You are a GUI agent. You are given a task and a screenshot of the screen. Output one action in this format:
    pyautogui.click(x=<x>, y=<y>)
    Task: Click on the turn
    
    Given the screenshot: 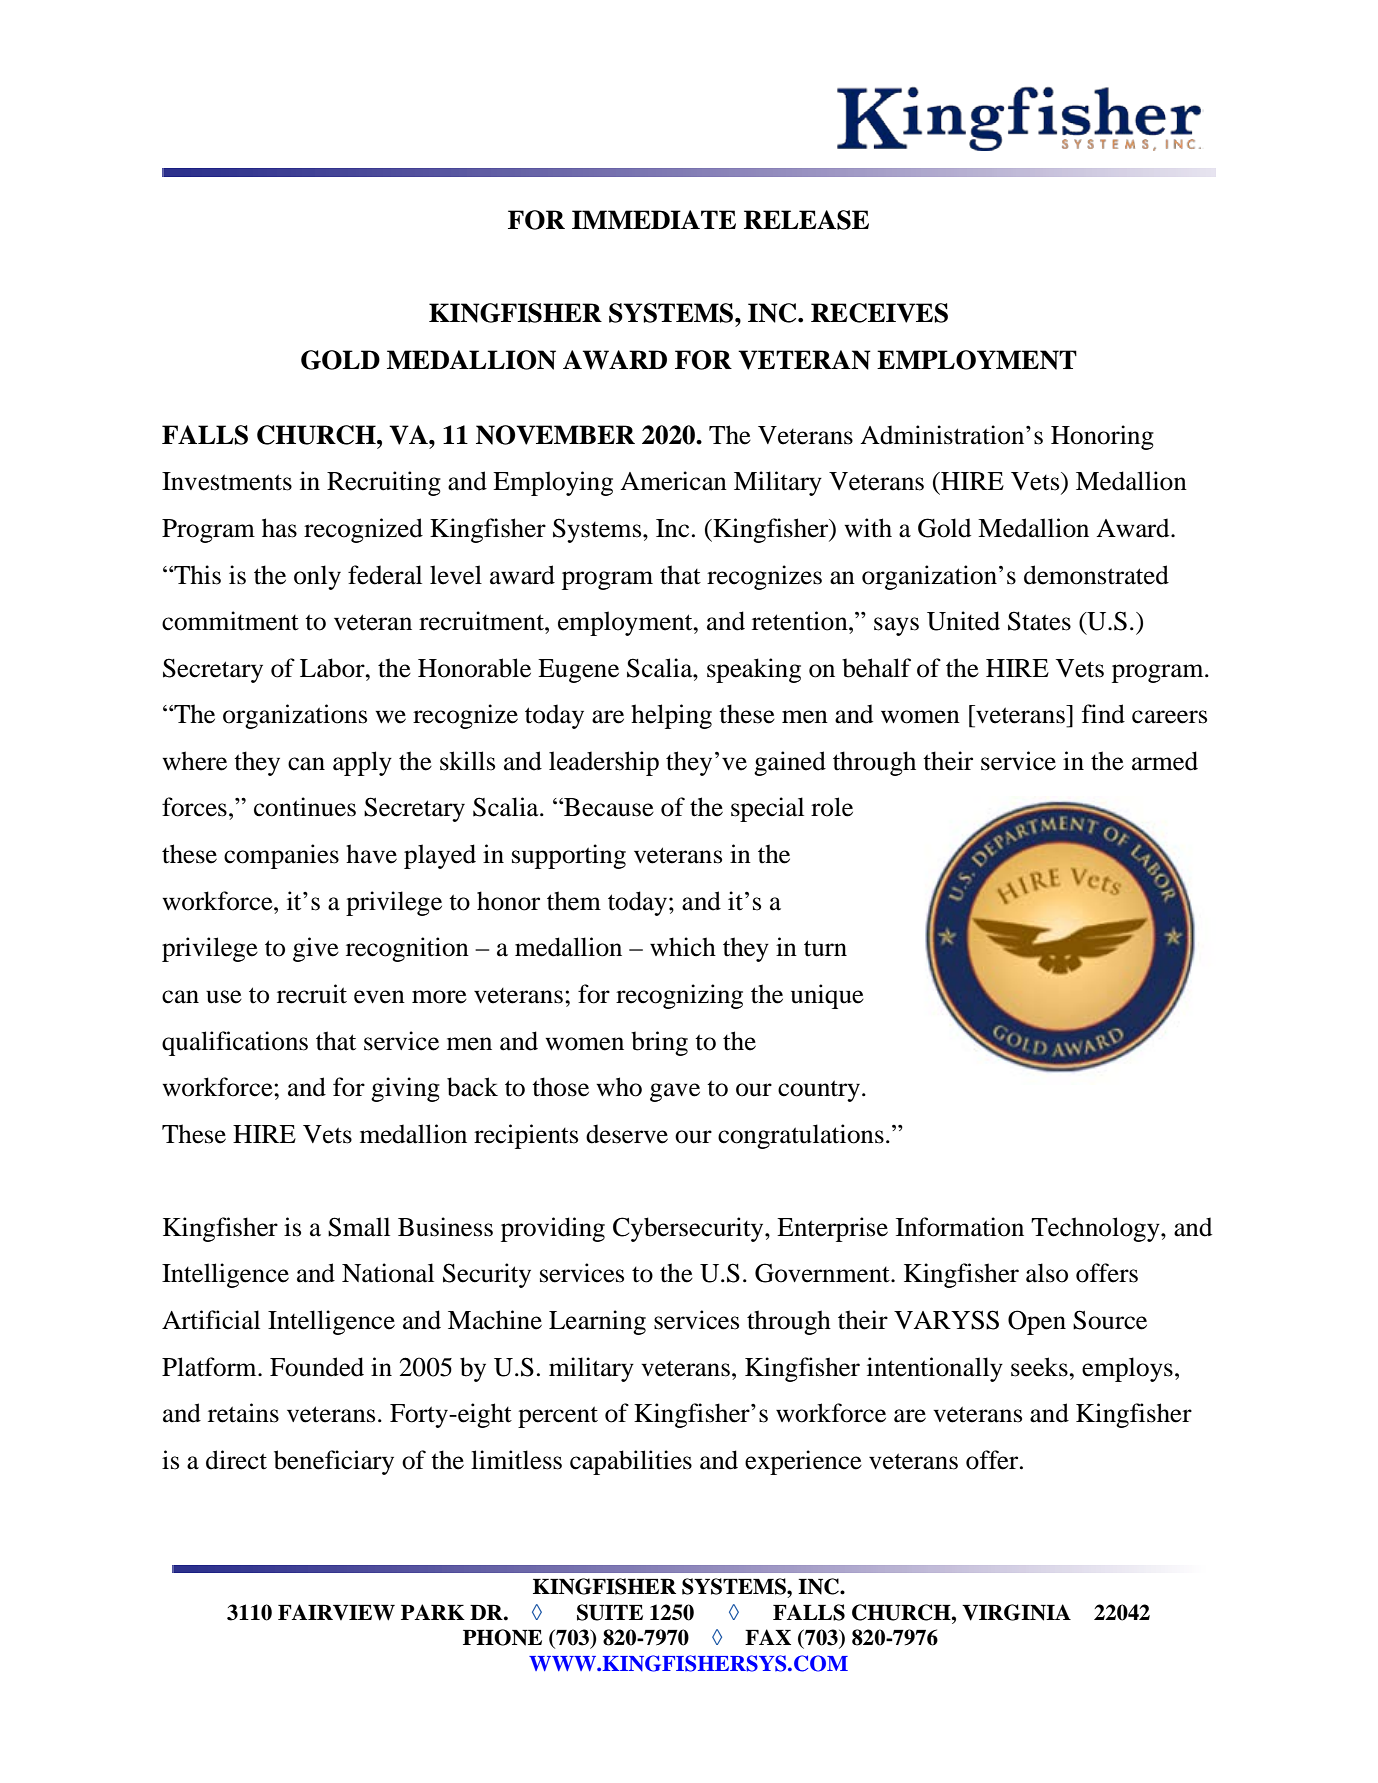 What is the action you would take?
    pyautogui.click(x=825, y=948)
